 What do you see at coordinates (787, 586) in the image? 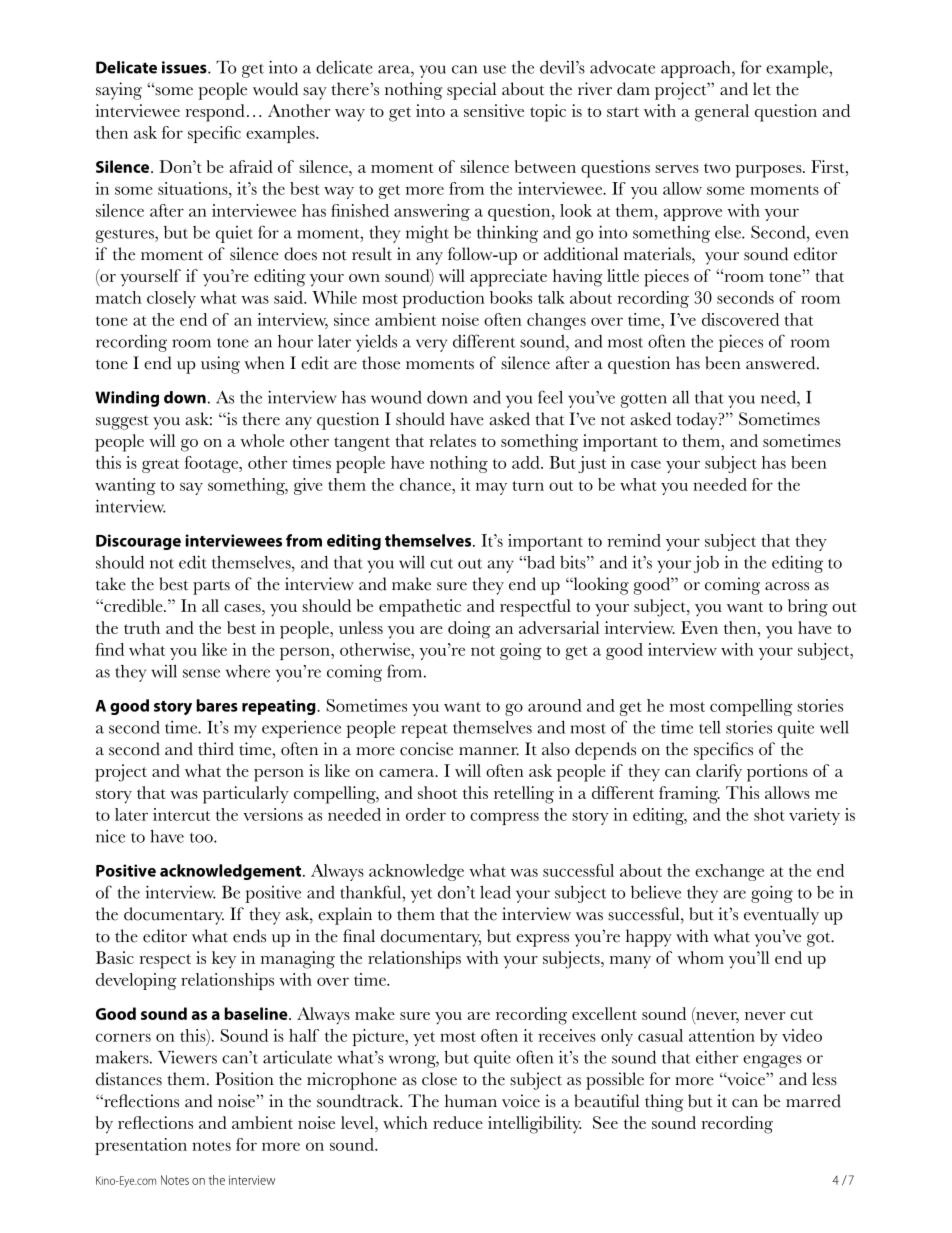
I see `across` at bounding box center [787, 586].
